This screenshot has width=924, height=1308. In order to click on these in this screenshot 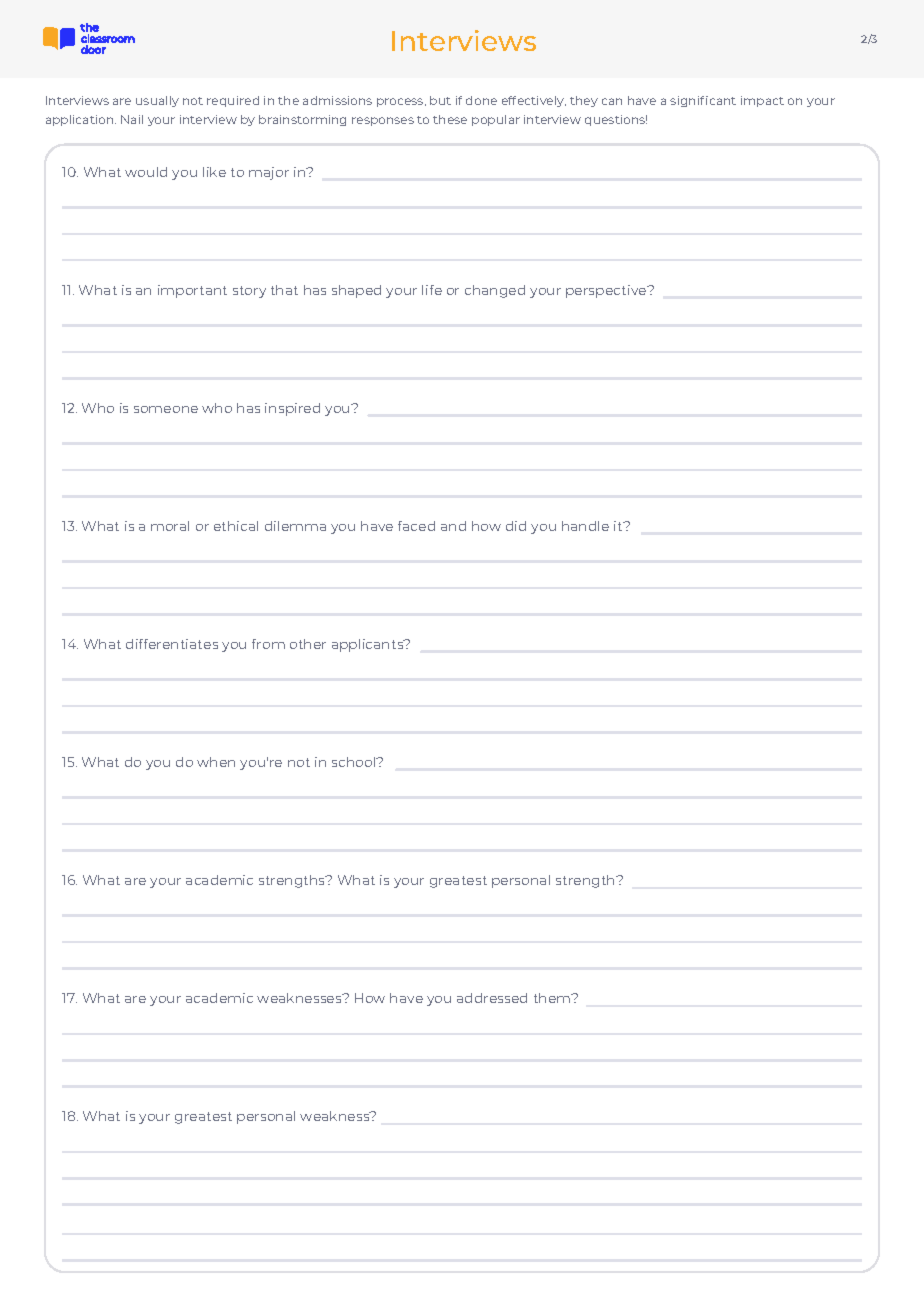, I will do `click(450, 119)`.
